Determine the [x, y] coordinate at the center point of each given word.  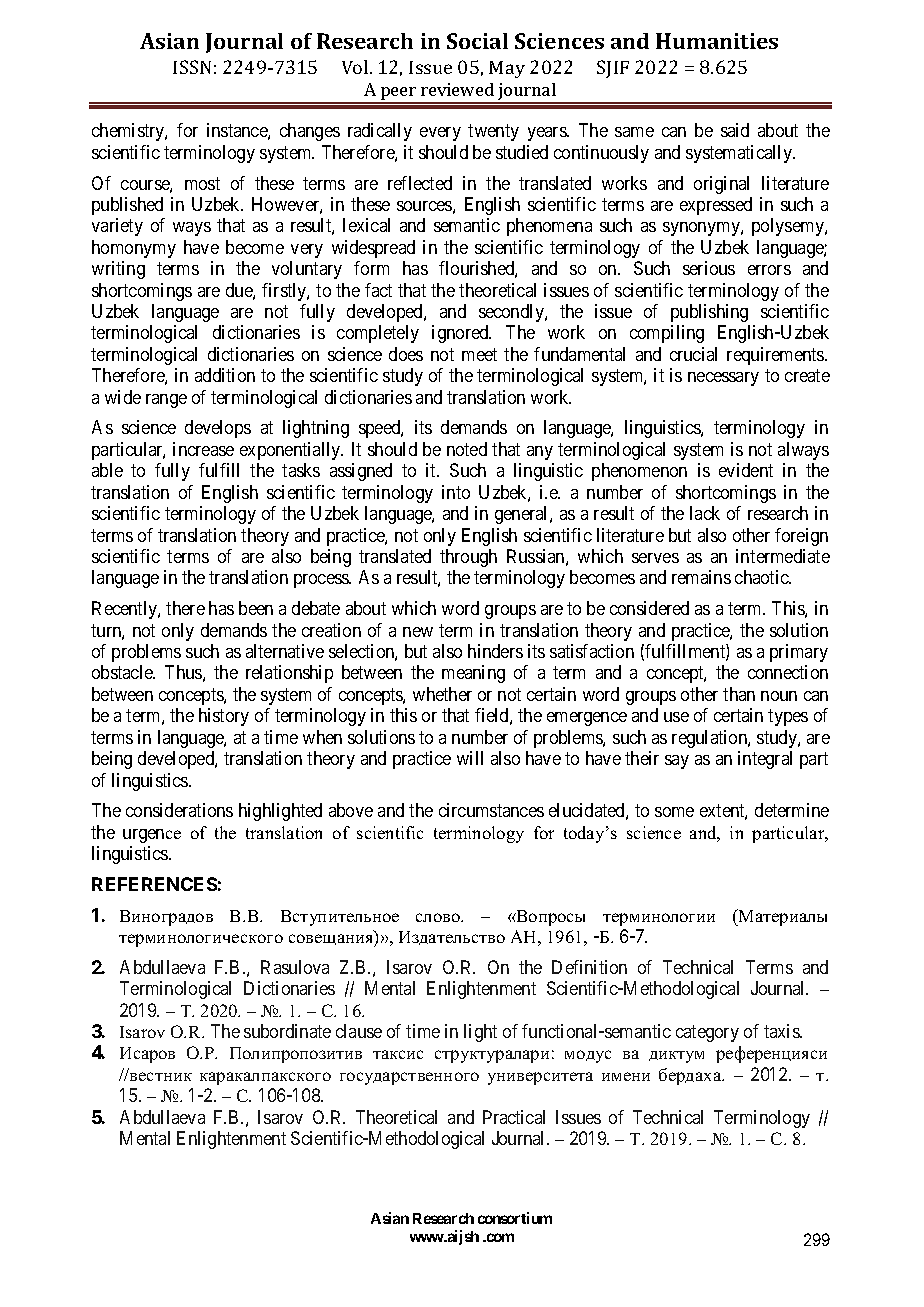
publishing [709, 313]
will [470, 758]
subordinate [287, 1031]
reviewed [457, 89]
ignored [461, 334]
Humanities [717, 41]
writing [118, 270]
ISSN [192, 67]
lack [705, 513]
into [456, 492]
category [707, 1033]
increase [203, 449]
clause [359, 1031]
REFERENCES [154, 884]
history [224, 717]
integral [765, 760]
